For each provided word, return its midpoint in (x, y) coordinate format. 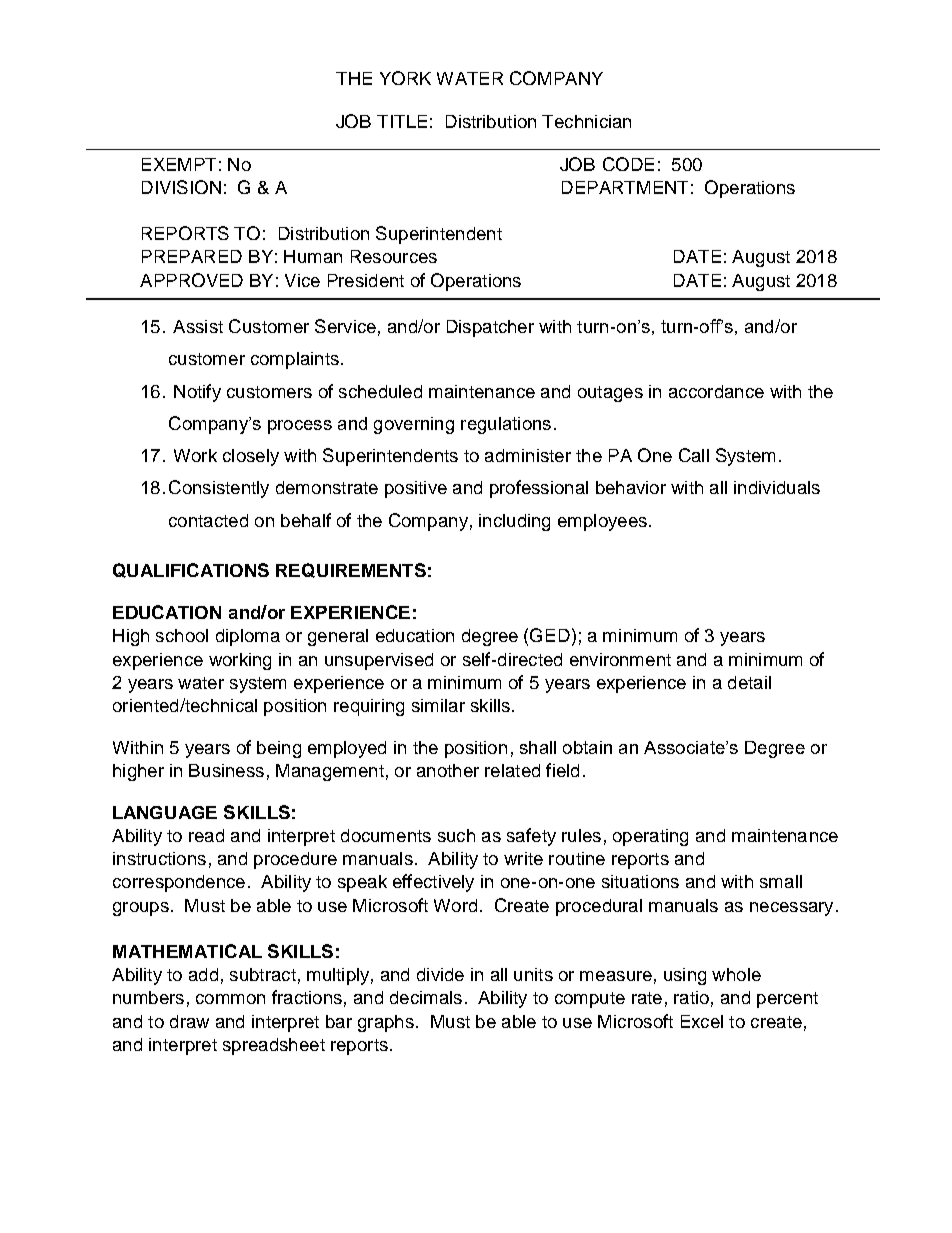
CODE (628, 164)
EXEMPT (179, 164)
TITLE (402, 121)
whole (736, 974)
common (230, 999)
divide (440, 974)
